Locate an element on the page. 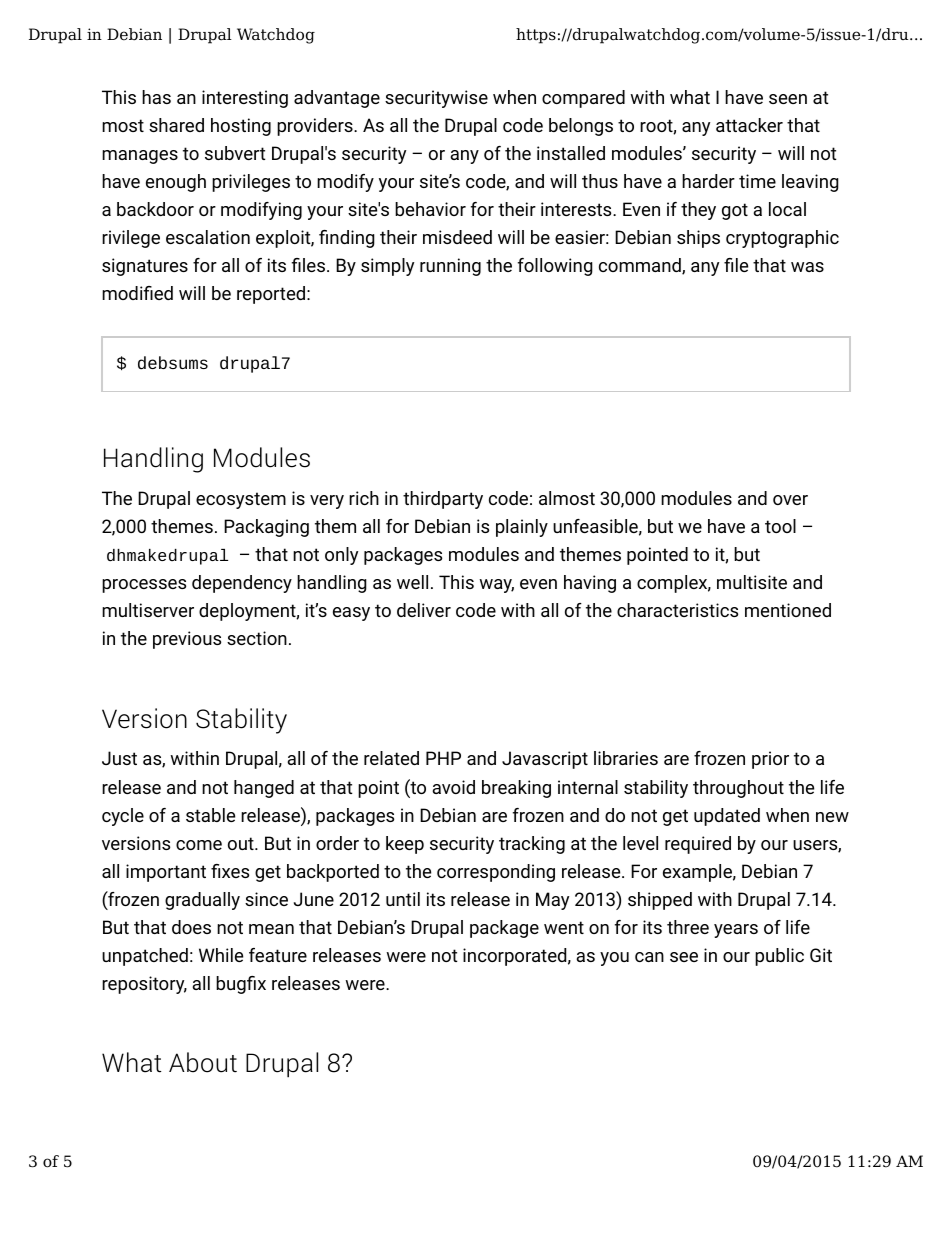 This image has width=952, height=1233. About is located at coordinates (203, 1062).
